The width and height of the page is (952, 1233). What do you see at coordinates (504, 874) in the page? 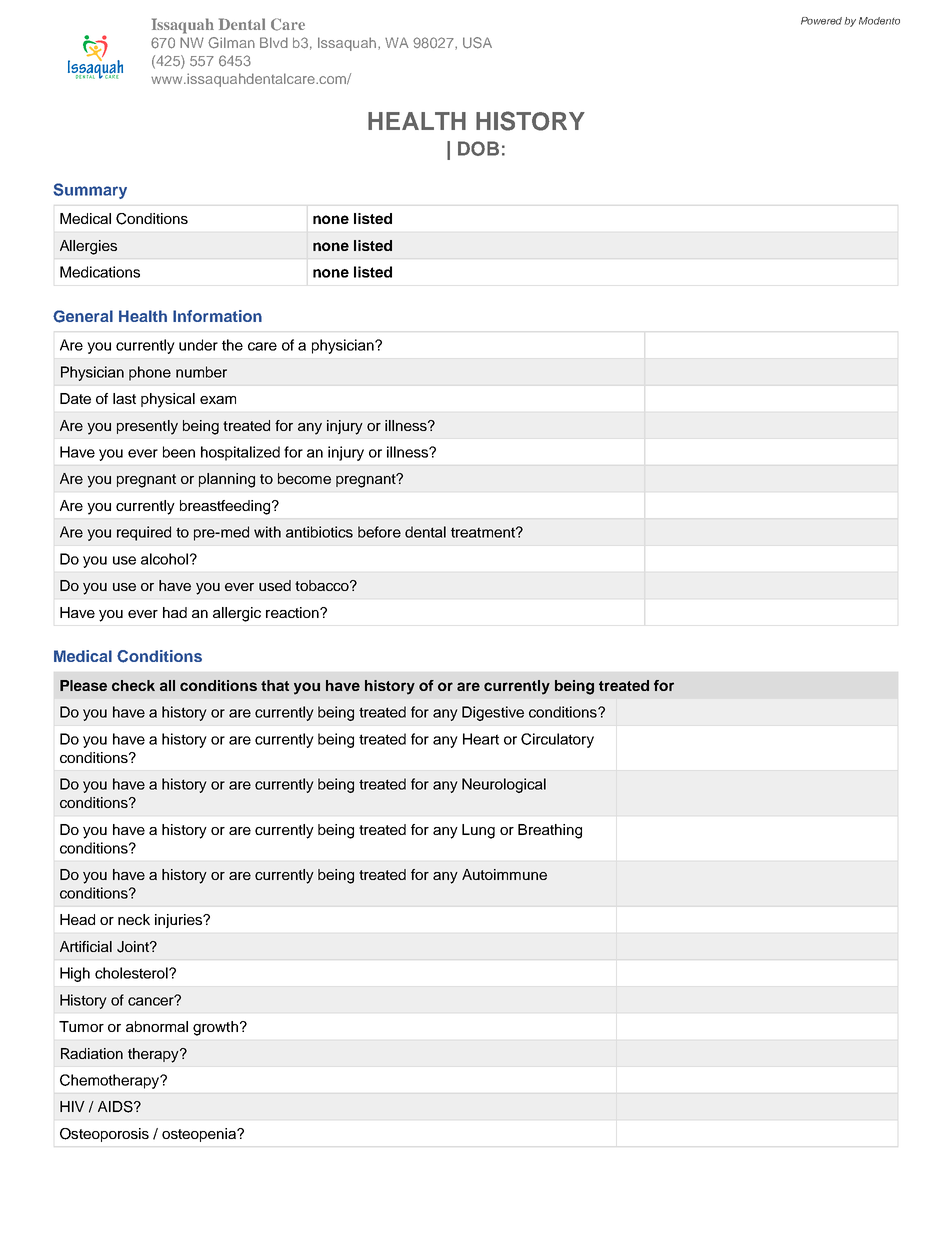
I see `Autoimmune` at bounding box center [504, 874].
